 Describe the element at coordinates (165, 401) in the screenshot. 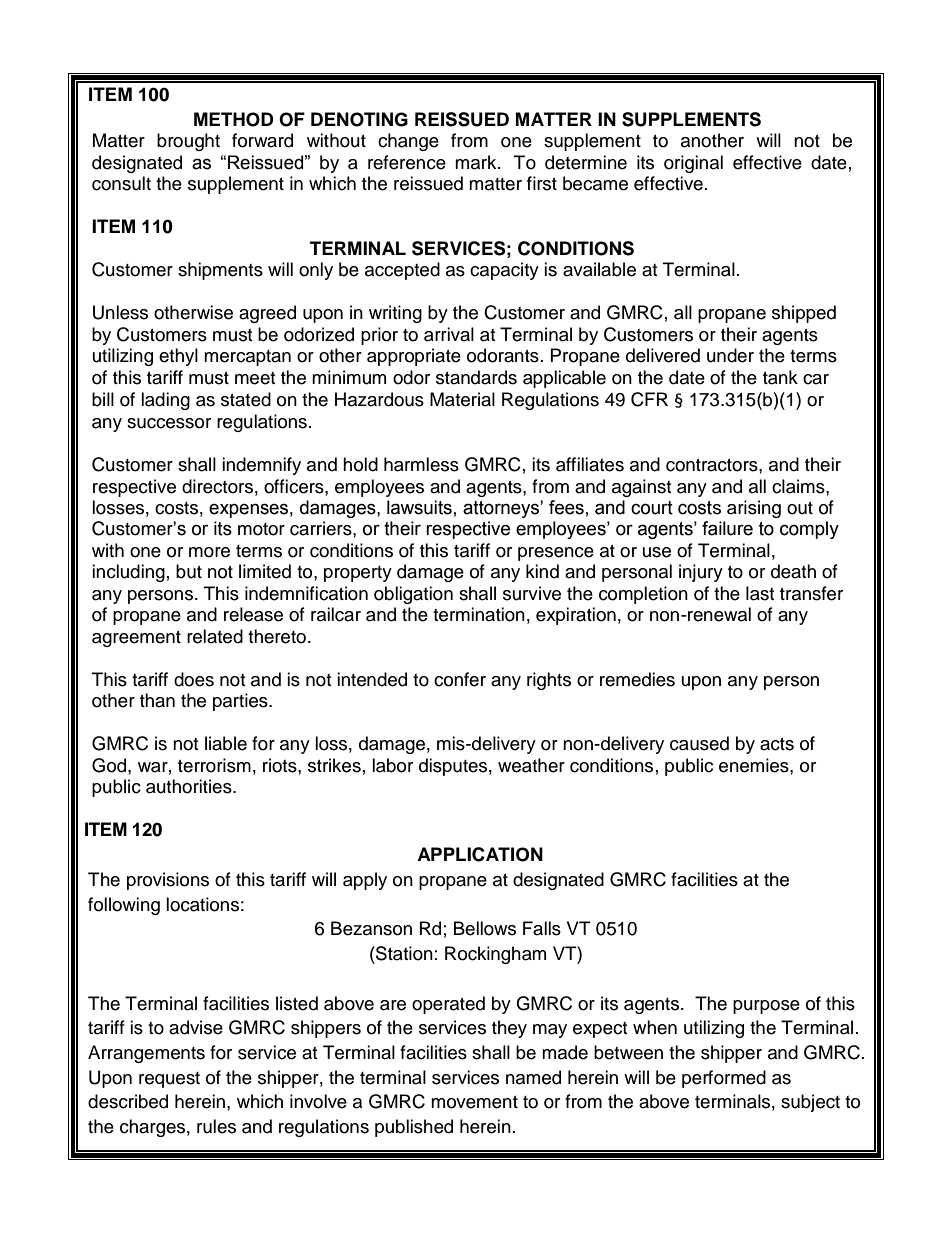

I see `lading` at that location.
